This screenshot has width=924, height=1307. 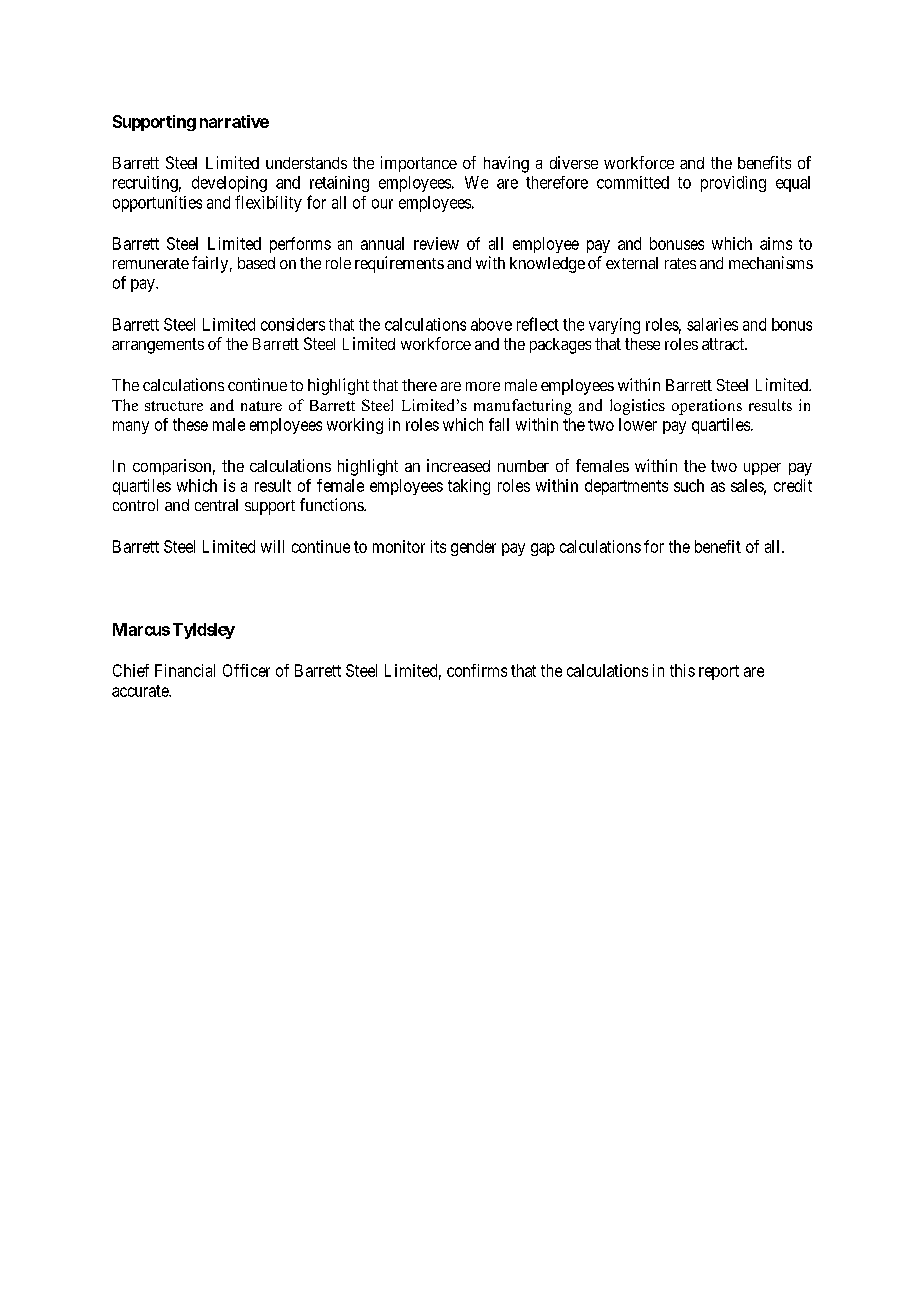 I want to click on Financial, so click(x=185, y=670).
